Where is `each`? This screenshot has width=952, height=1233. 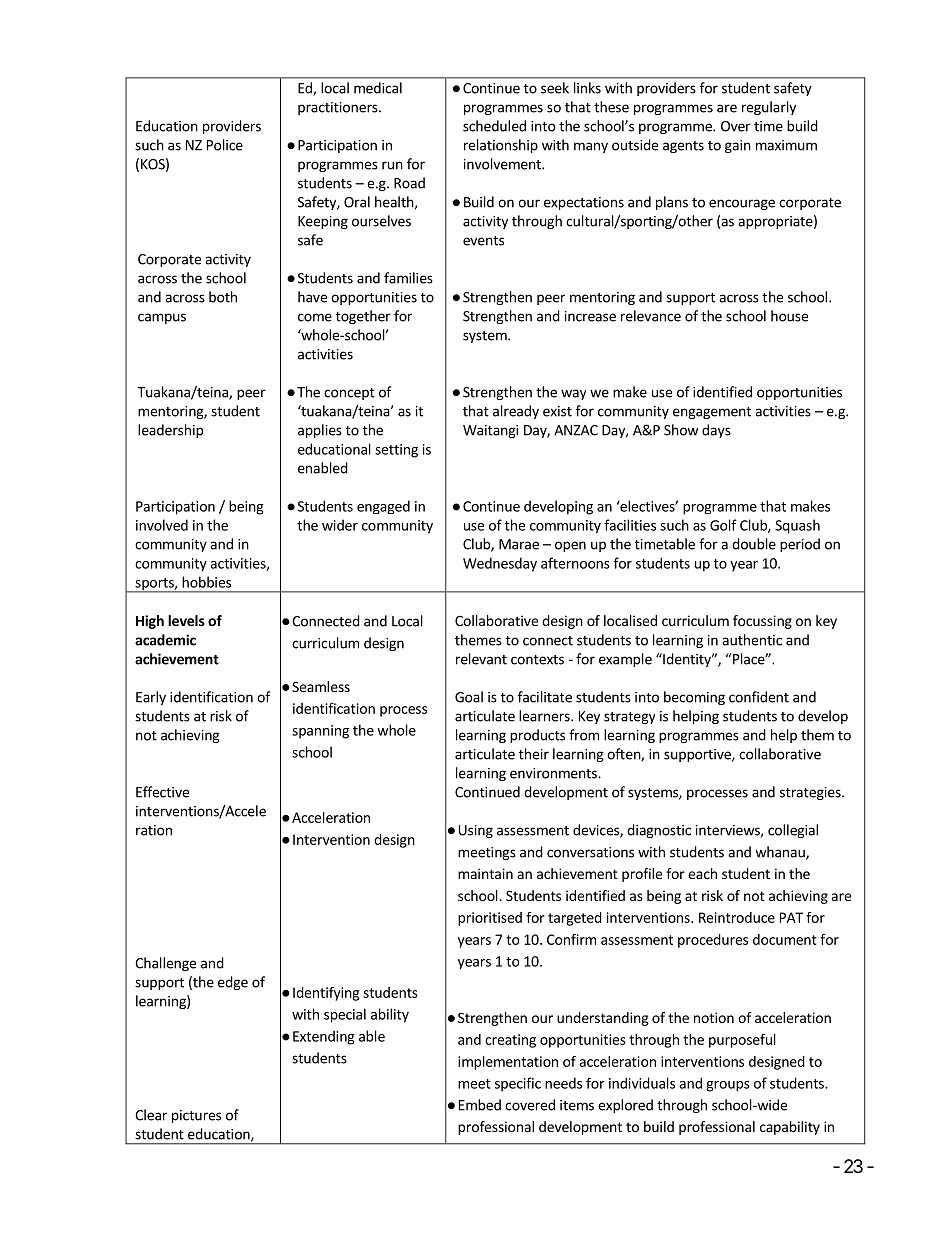 each is located at coordinates (702, 873).
